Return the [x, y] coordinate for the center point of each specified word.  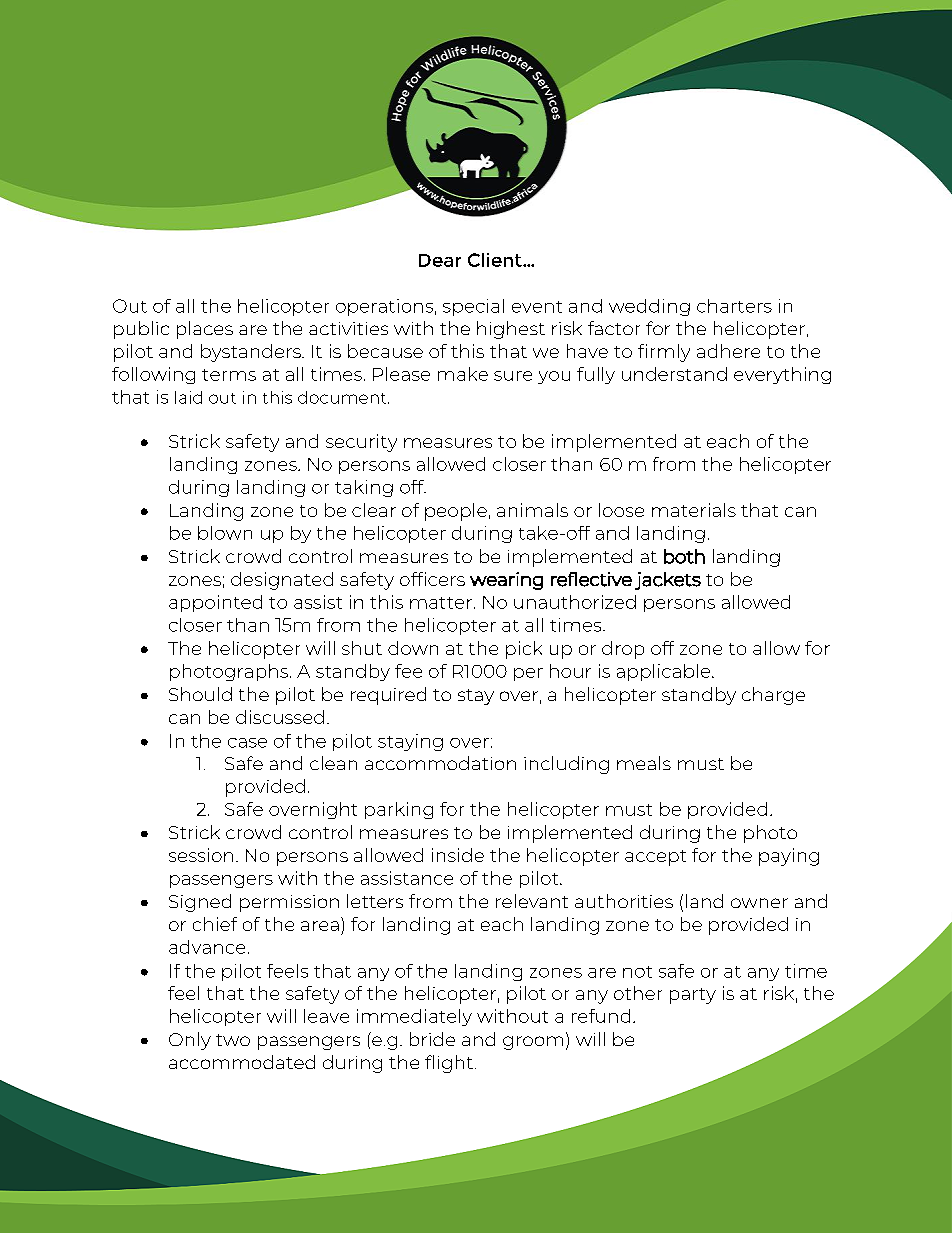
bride [432, 1039]
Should [200, 694]
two [233, 1040]
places [205, 330]
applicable [665, 672]
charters [734, 306]
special [473, 307]
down [413, 648]
